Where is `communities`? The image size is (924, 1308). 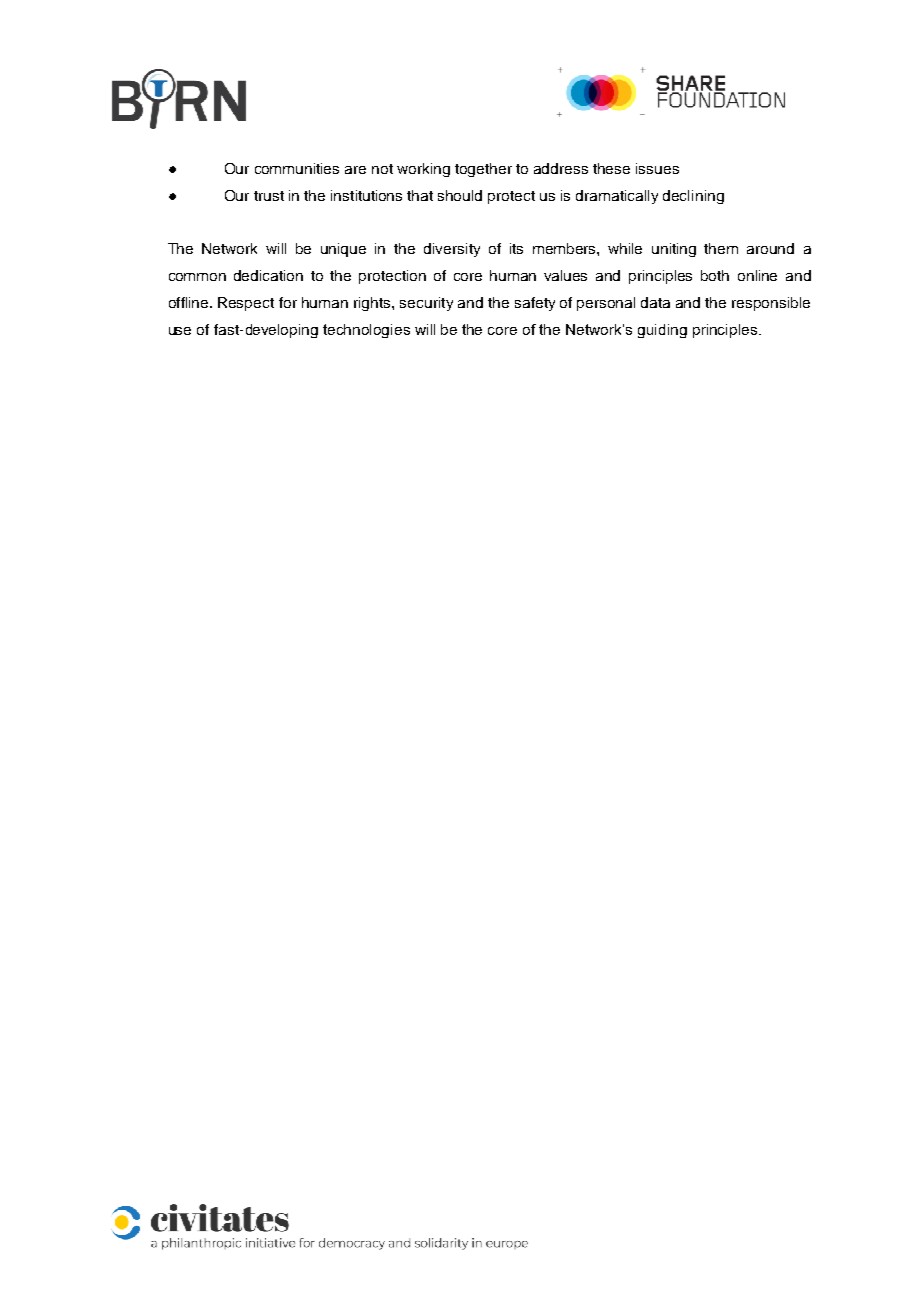 communities is located at coordinates (297, 168).
